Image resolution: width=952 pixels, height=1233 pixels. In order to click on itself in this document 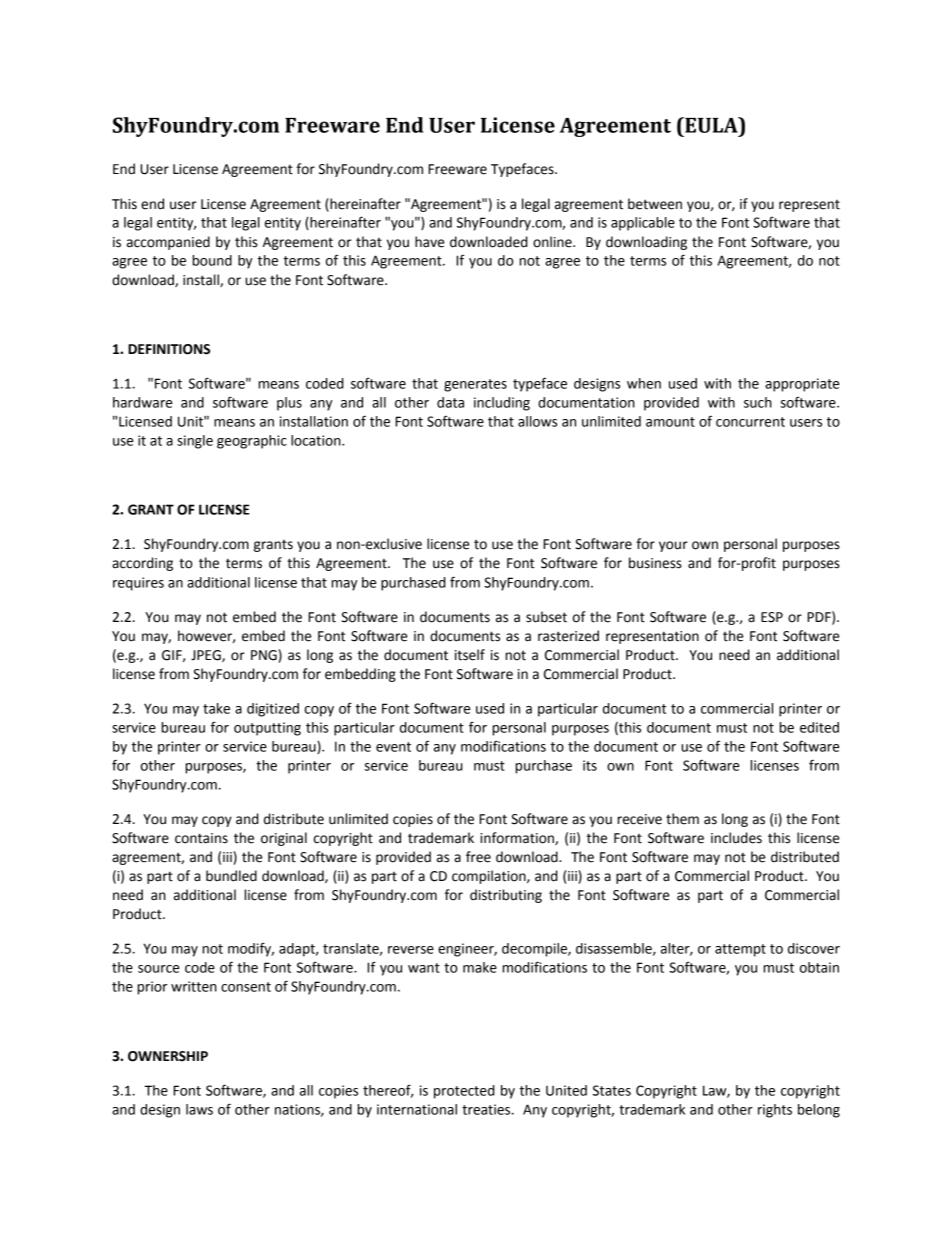, I will do `click(470, 655)`.
